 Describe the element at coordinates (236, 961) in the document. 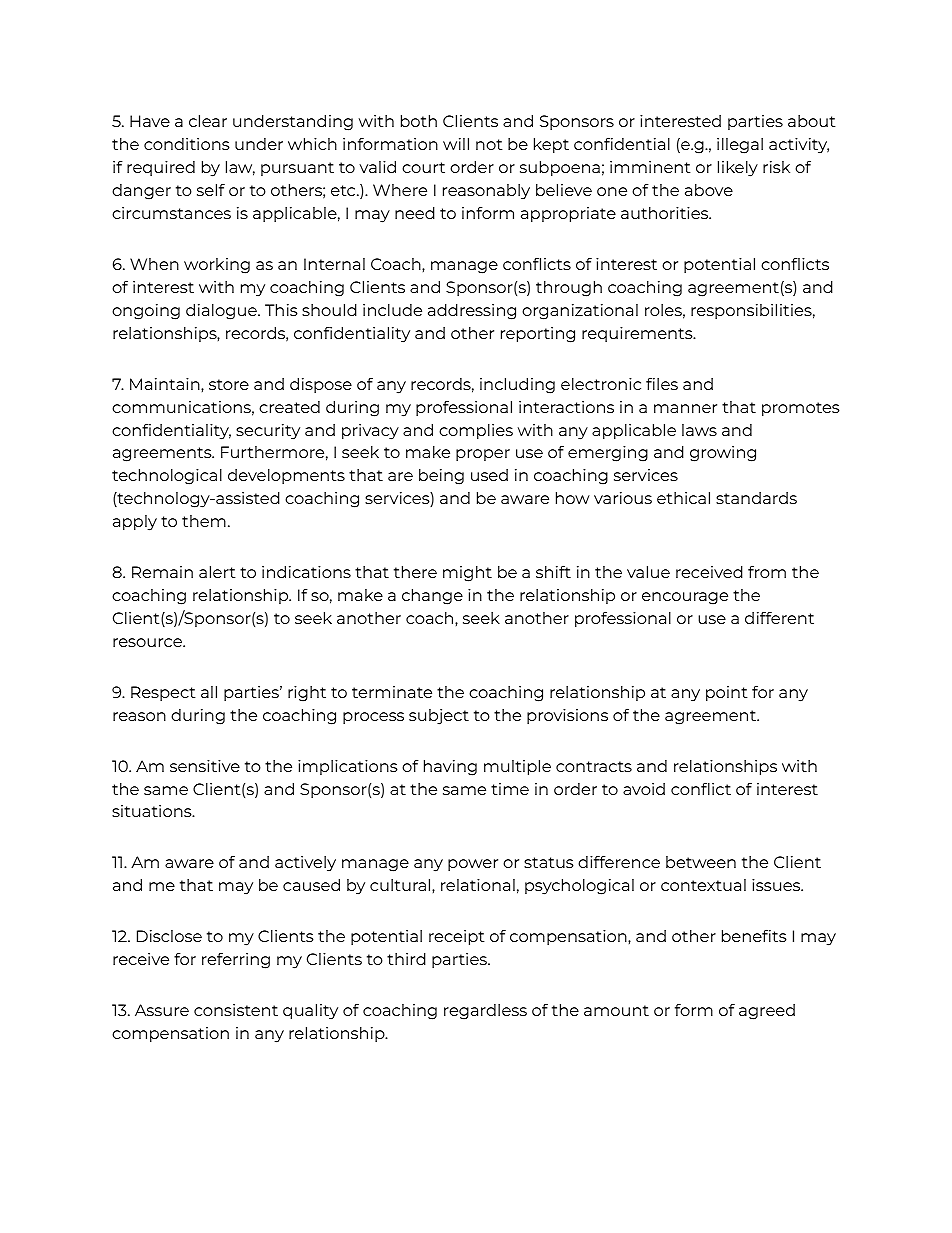

I see `referring` at that location.
